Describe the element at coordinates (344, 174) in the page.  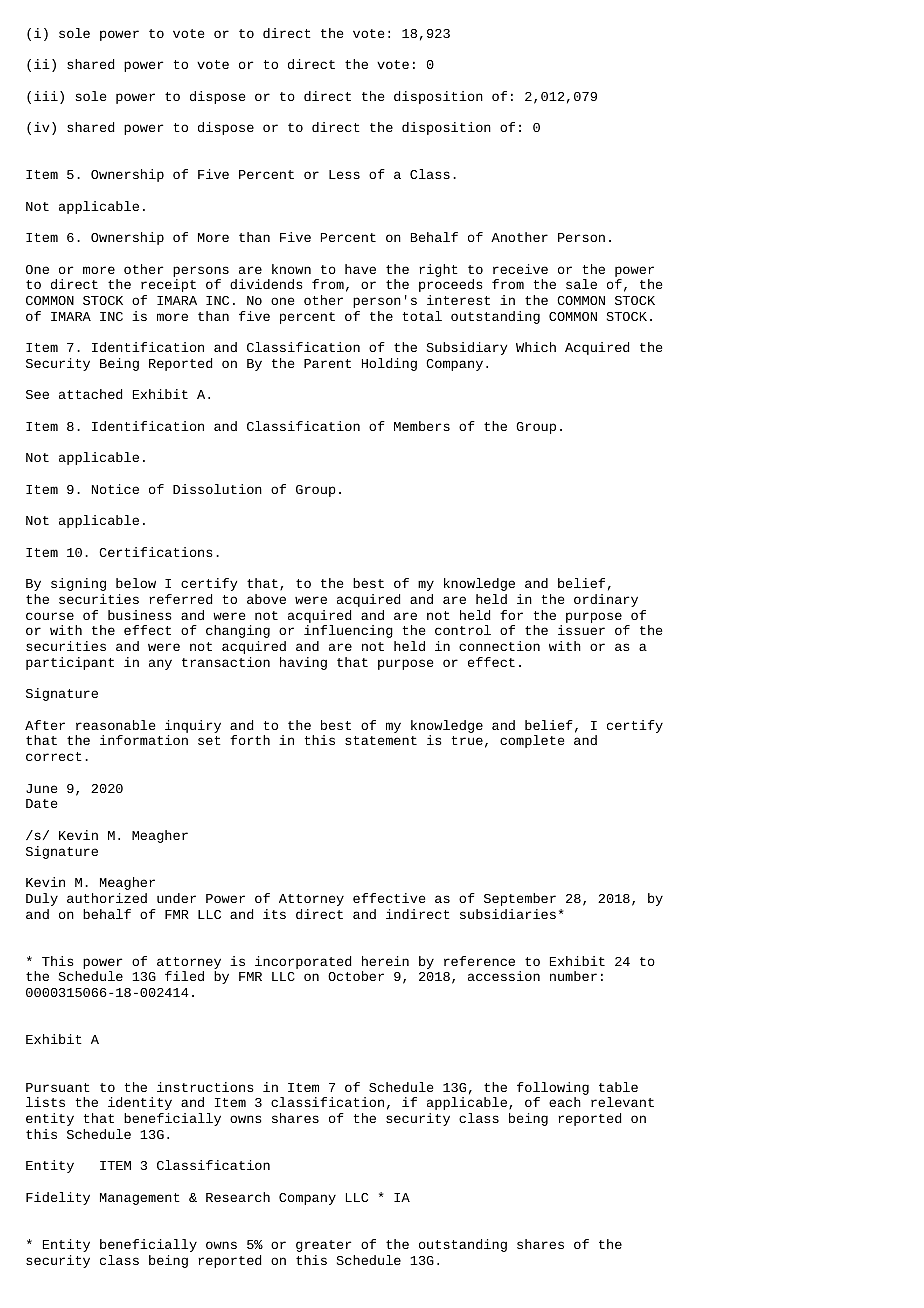
I see `Less` at that location.
